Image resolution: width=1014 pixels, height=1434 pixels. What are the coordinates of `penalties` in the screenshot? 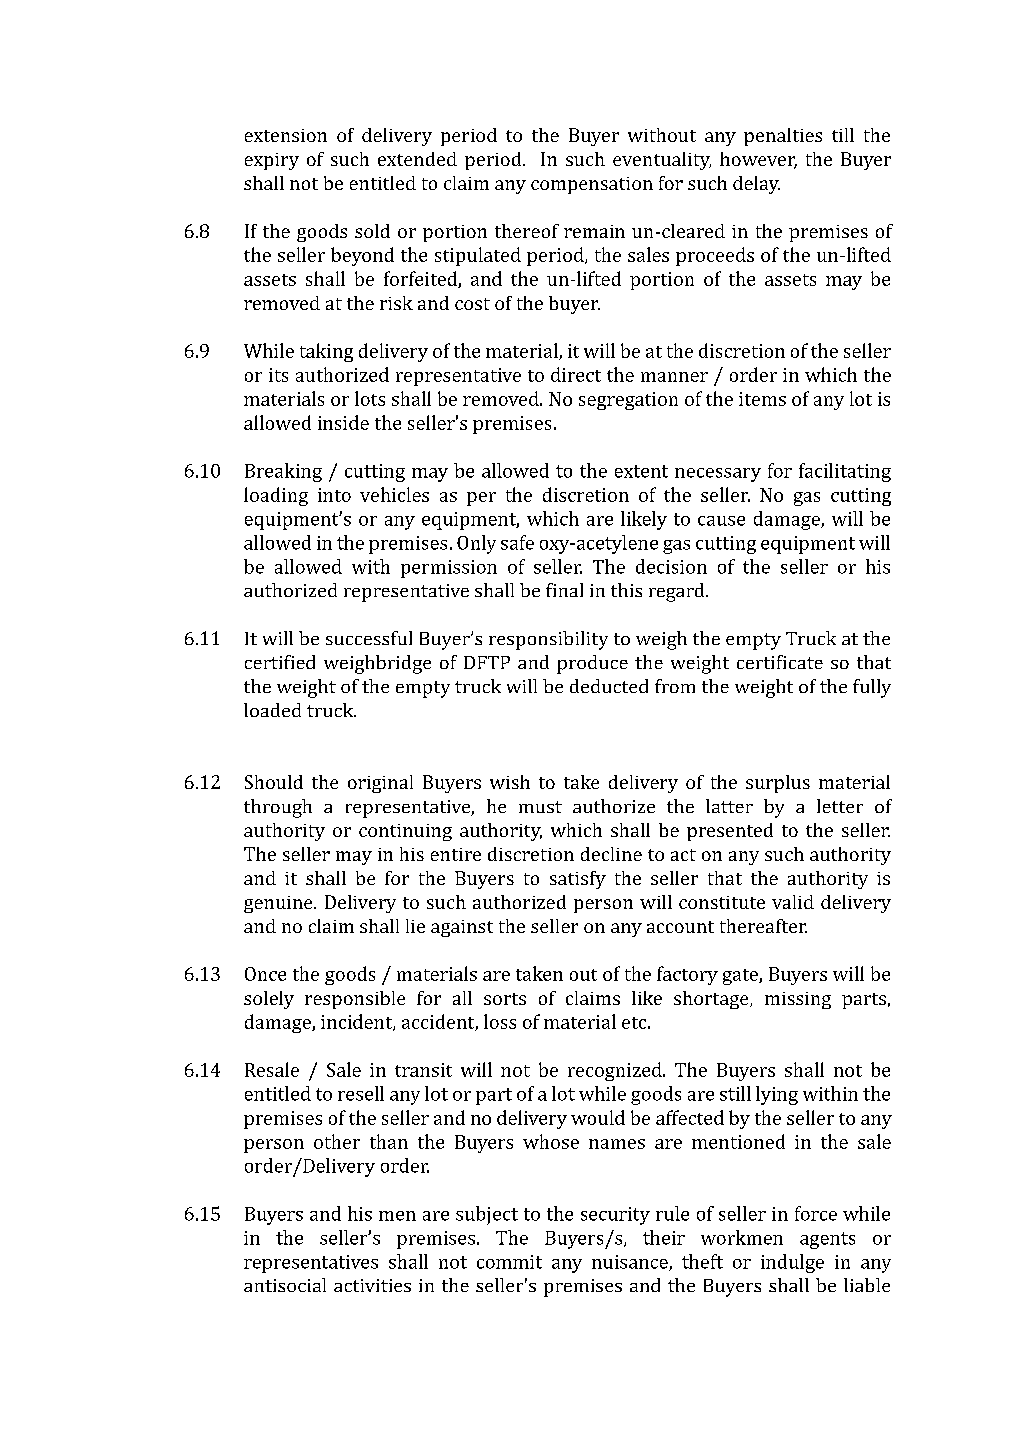 It's located at (783, 137).
